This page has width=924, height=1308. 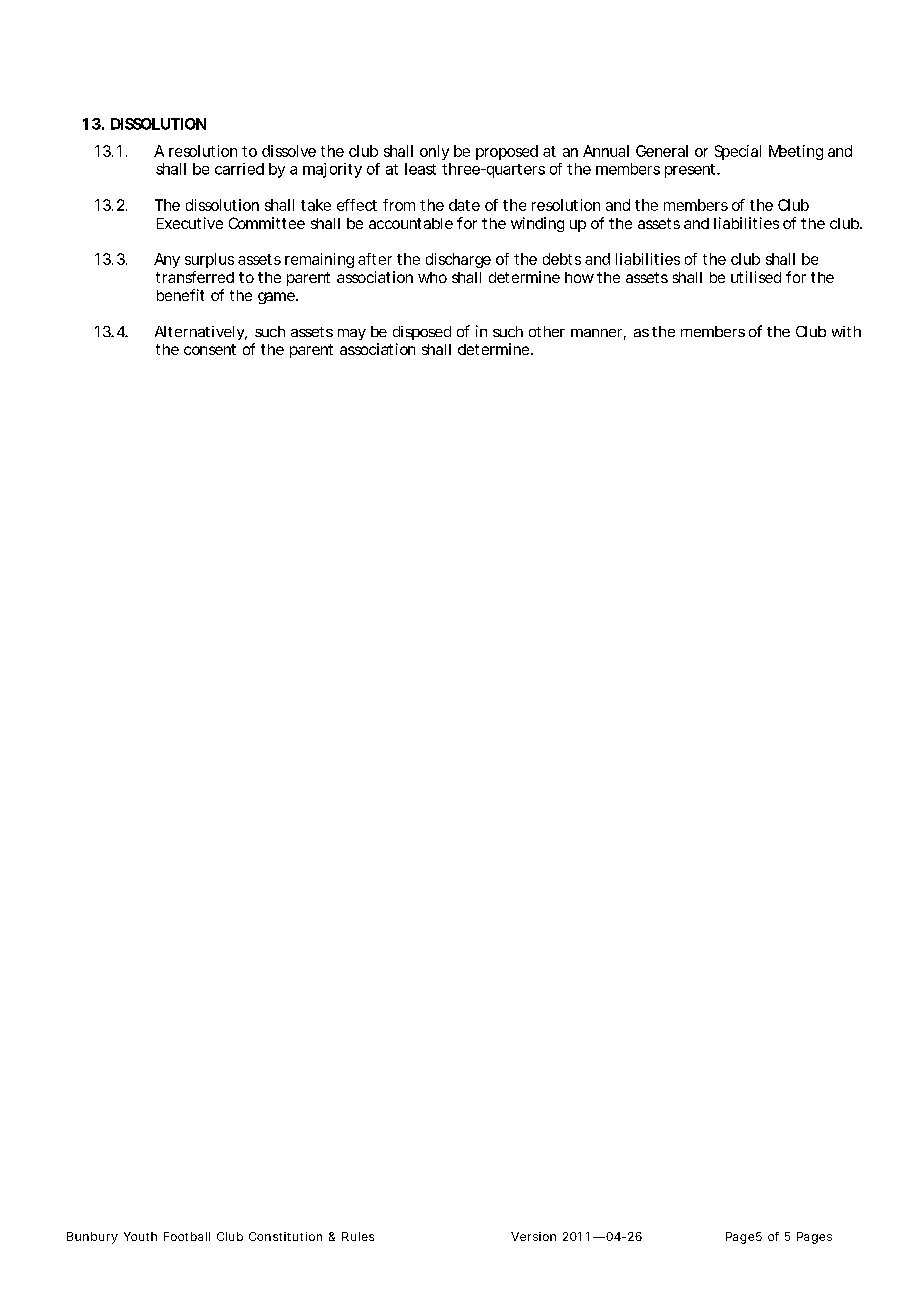 I want to click on disposed, so click(x=422, y=333).
